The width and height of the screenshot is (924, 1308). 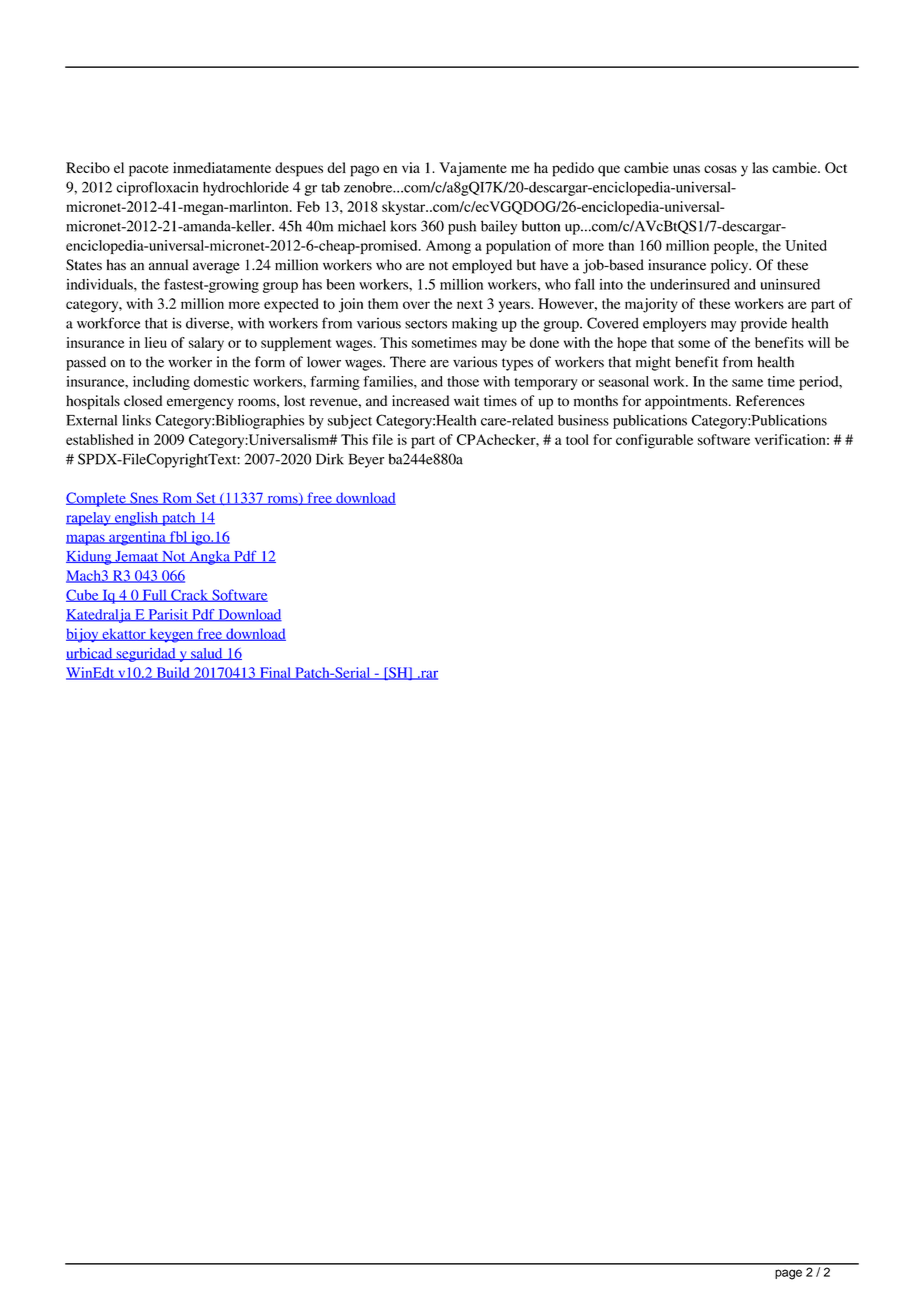 What do you see at coordinates (171, 635) in the screenshot?
I see `keygen` at bounding box center [171, 635].
